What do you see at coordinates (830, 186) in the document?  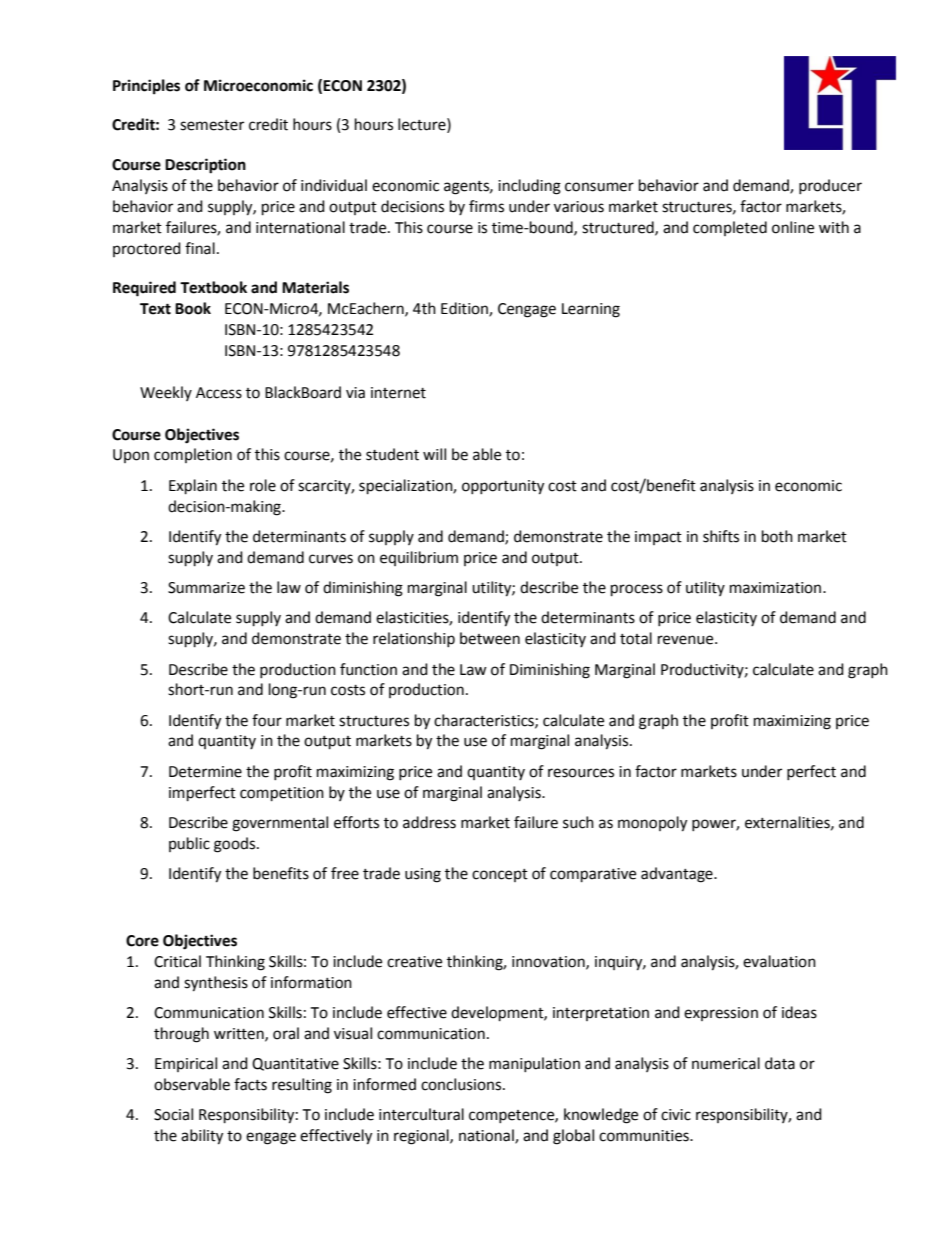 I see `producer` at bounding box center [830, 186].
